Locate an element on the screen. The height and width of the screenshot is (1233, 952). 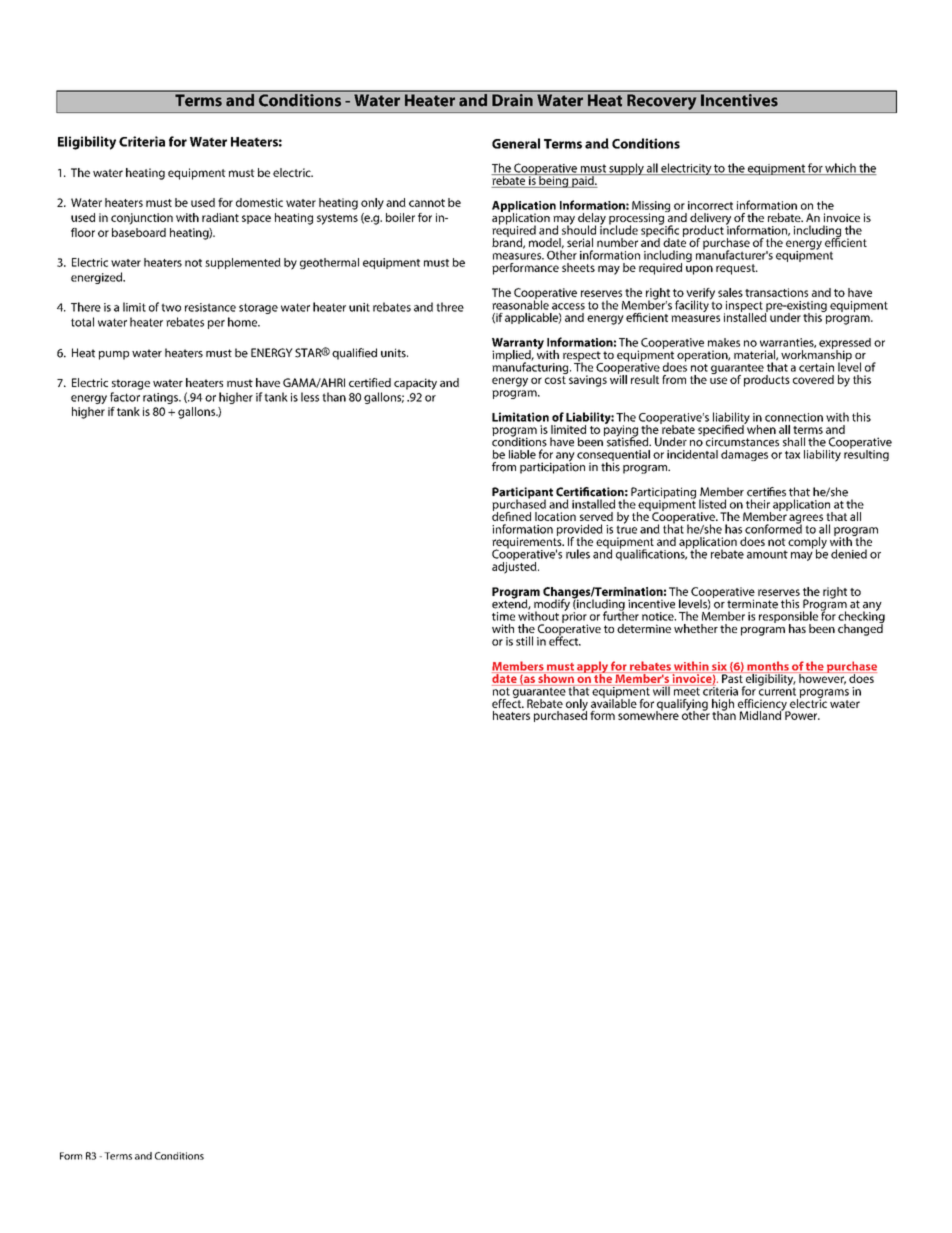
which is located at coordinates (840, 169).
